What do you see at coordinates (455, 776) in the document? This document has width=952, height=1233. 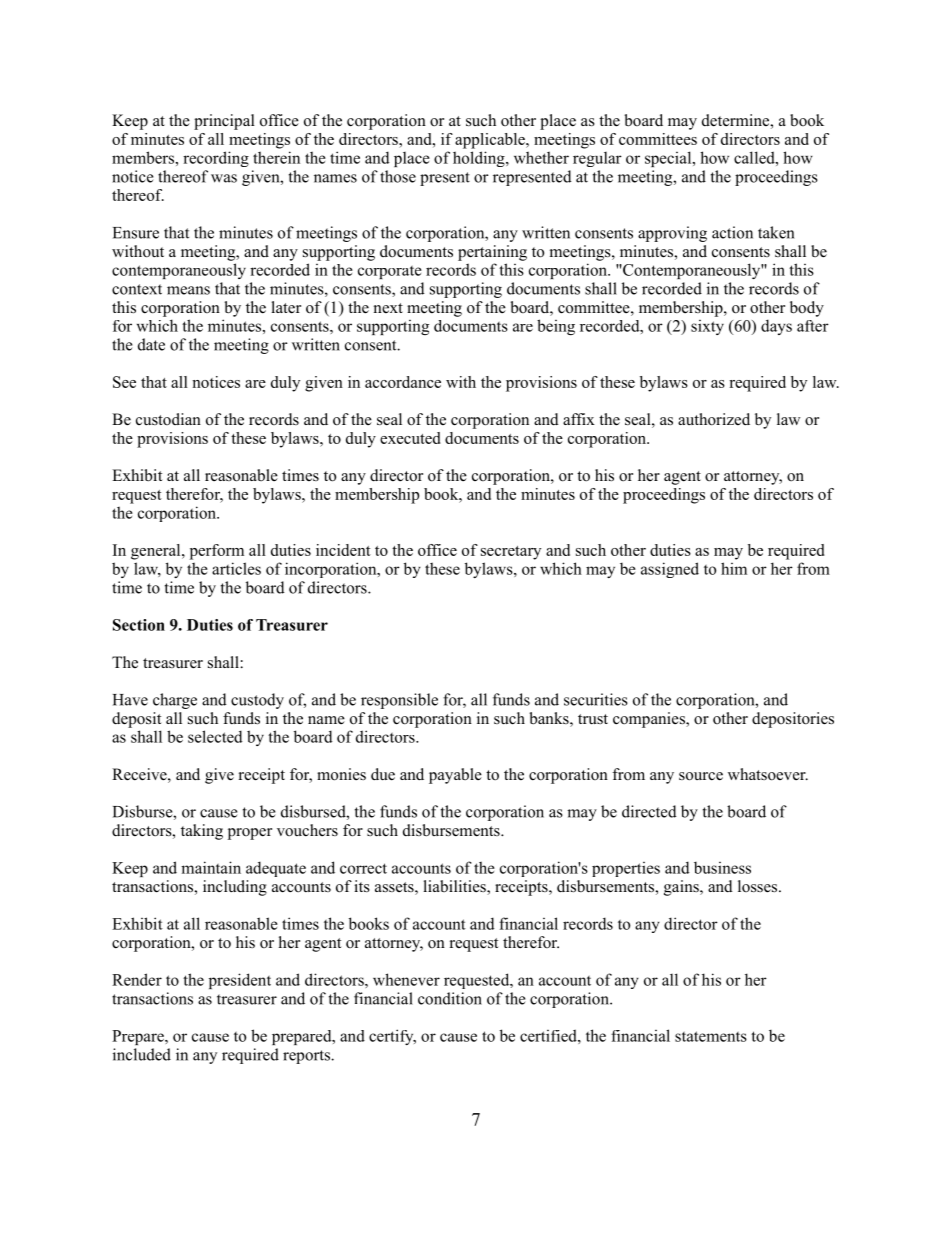 I see `payable` at bounding box center [455, 776].
